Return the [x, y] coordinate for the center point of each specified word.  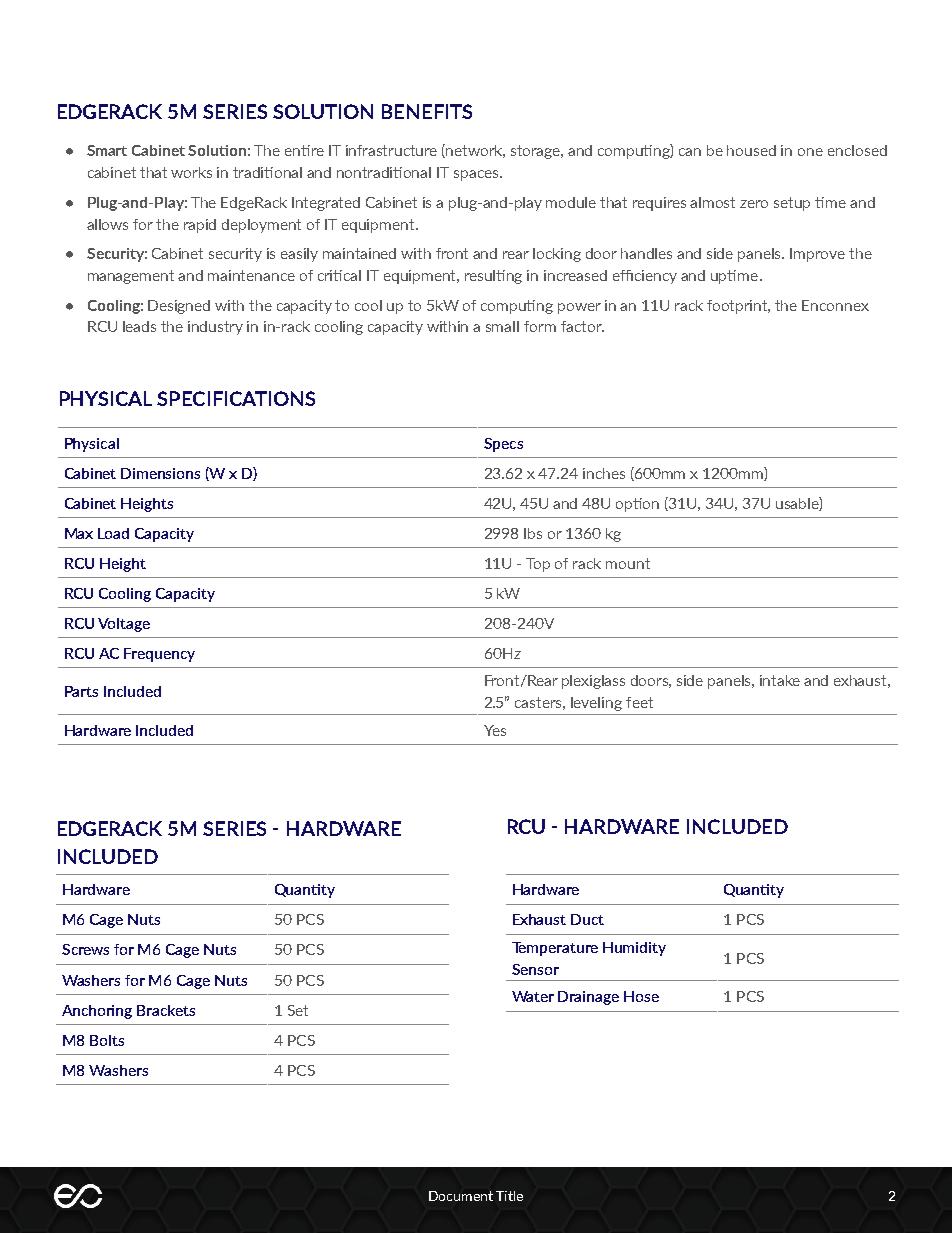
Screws [85, 949]
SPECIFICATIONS [236, 398]
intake [780, 680]
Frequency [159, 655]
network [475, 151]
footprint [738, 307]
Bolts [107, 1040]
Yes [495, 730]
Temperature [555, 949]
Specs [503, 445]
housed [751, 150]
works [191, 172]
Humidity [634, 949]
